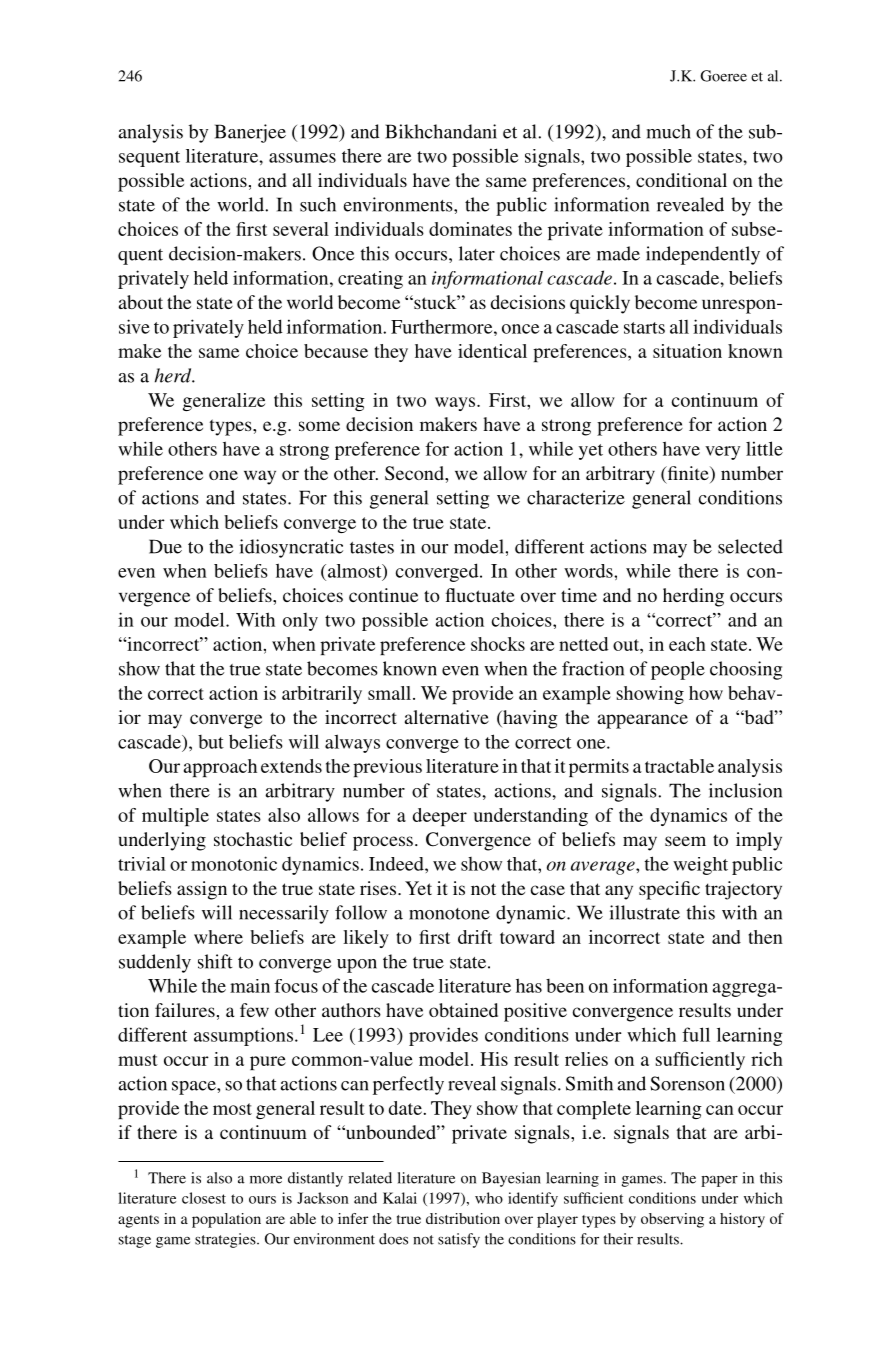  What do you see at coordinates (750, 546) in the screenshot?
I see `selected` at bounding box center [750, 546].
